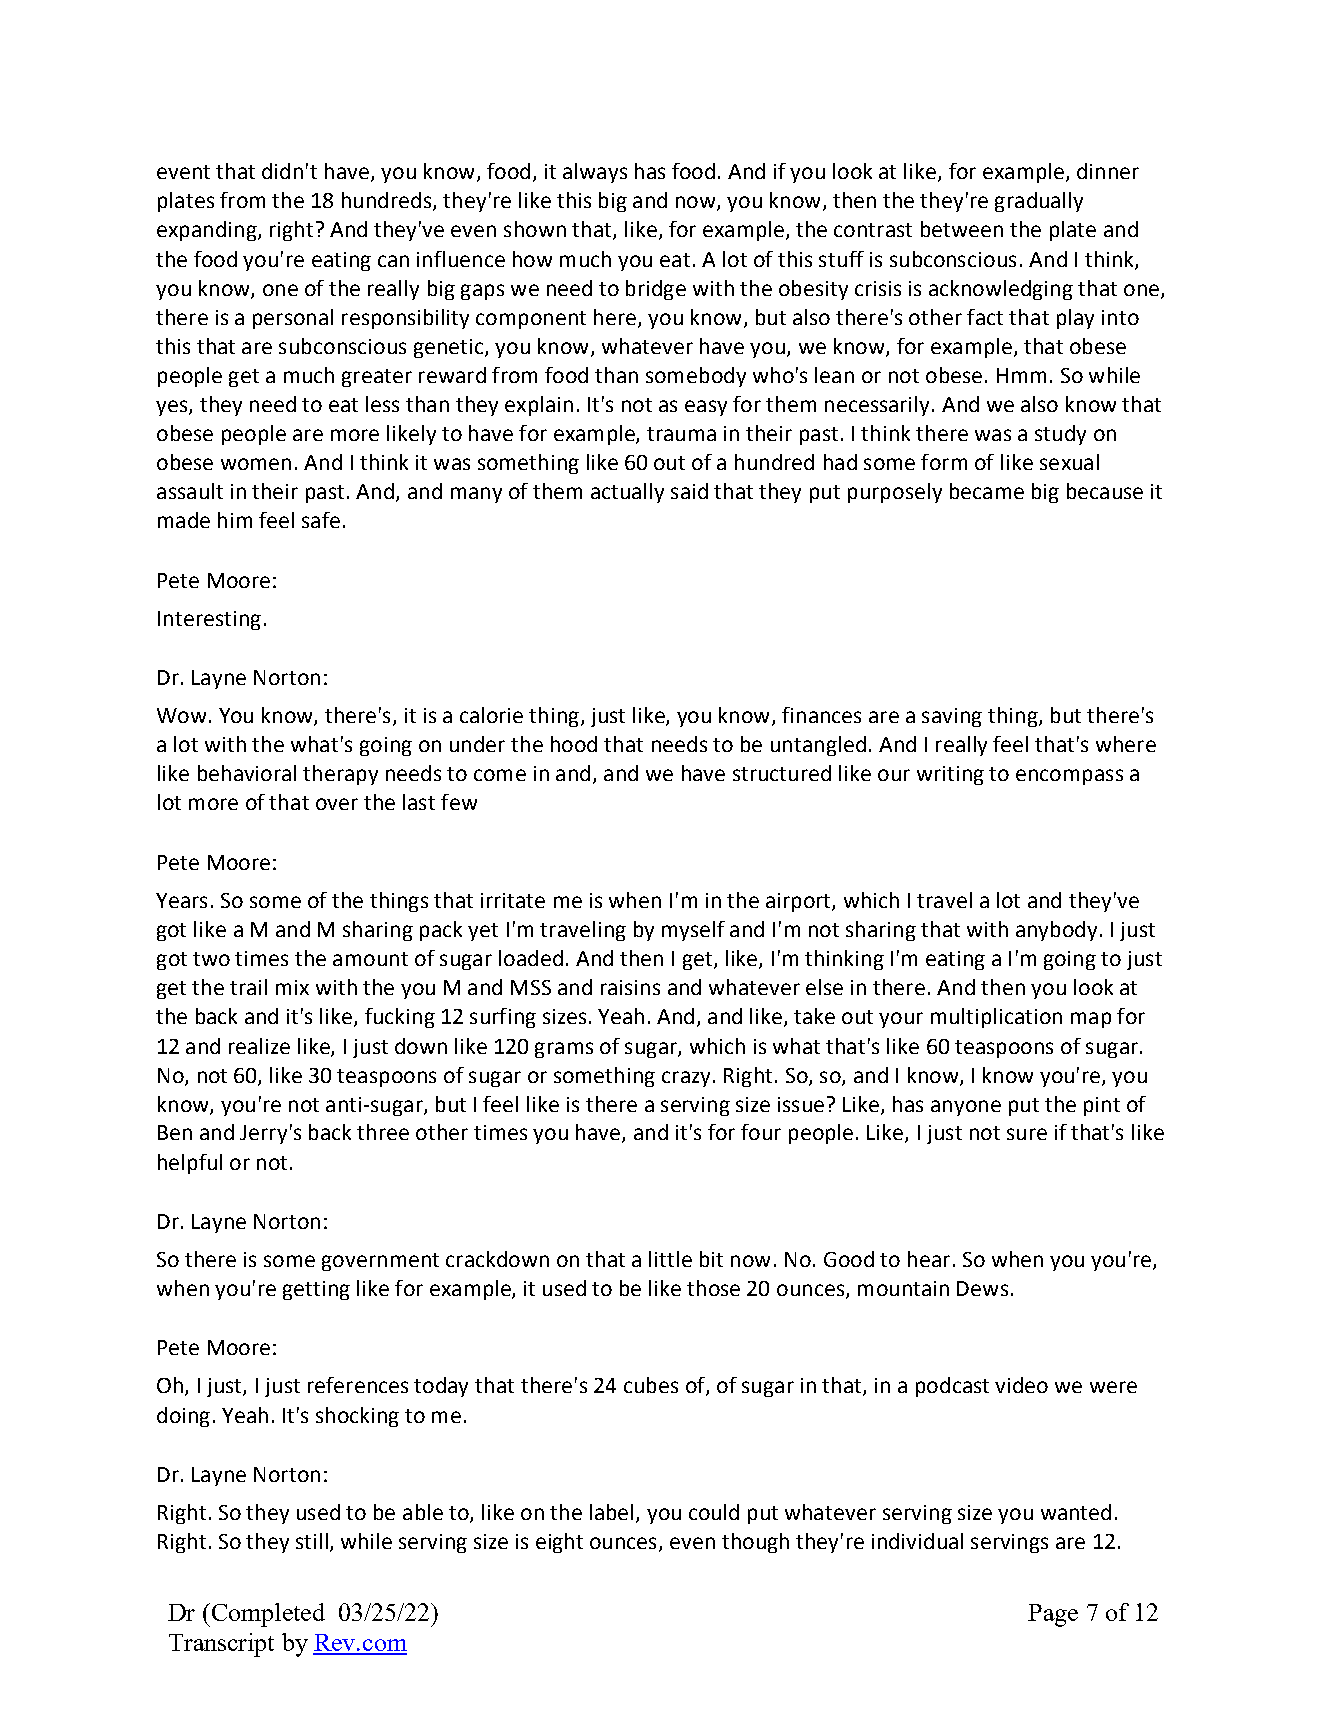 The width and height of the image is (1327, 1718). What do you see at coordinates (208, 231) in the image?
I see `expanding` at bounding box center [208, 231].
